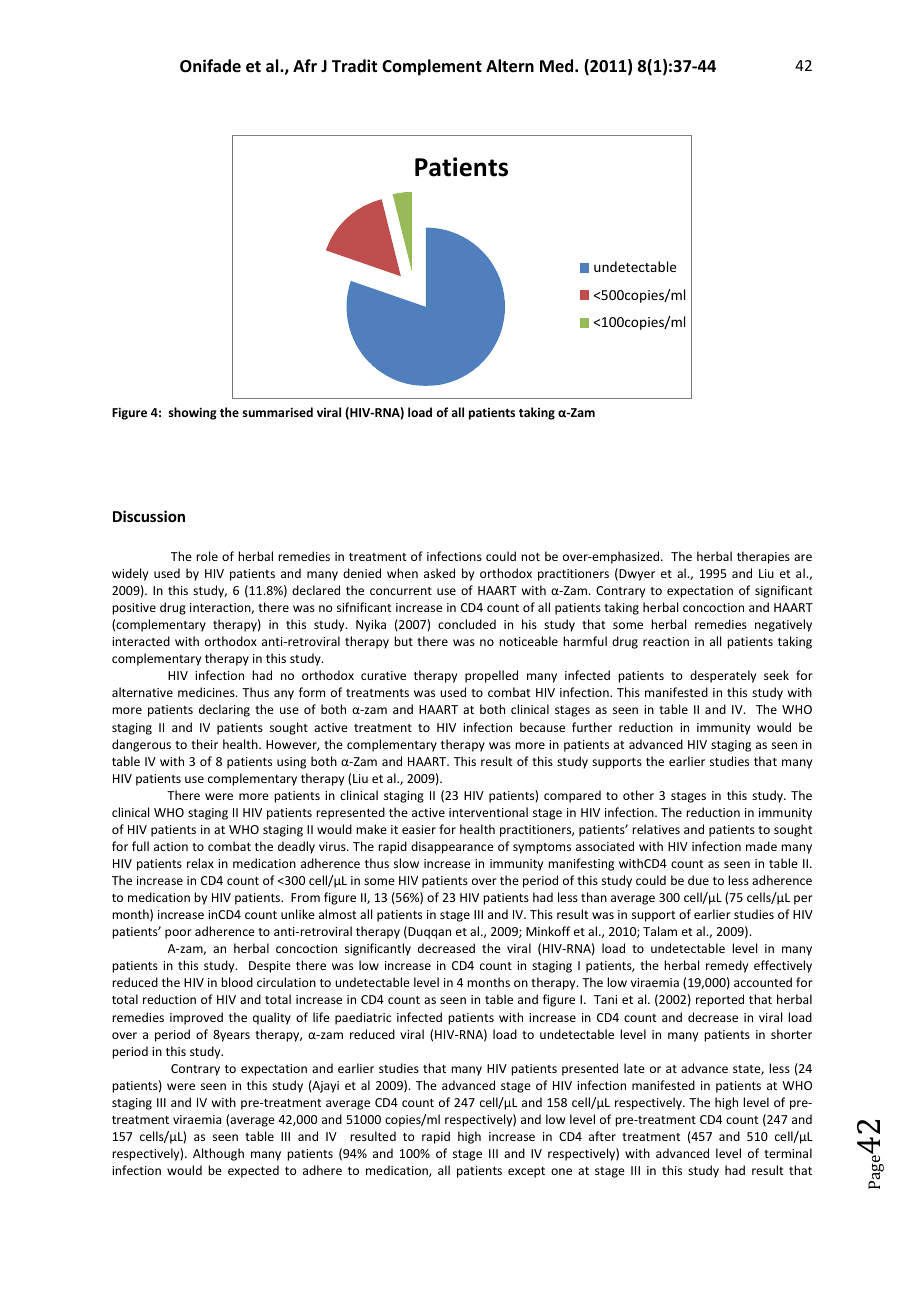 This page has width=924, height=1308. What do you see at coordinates (763, 557) in the page?
I see `therapies` at bounding box center [763, 557].
